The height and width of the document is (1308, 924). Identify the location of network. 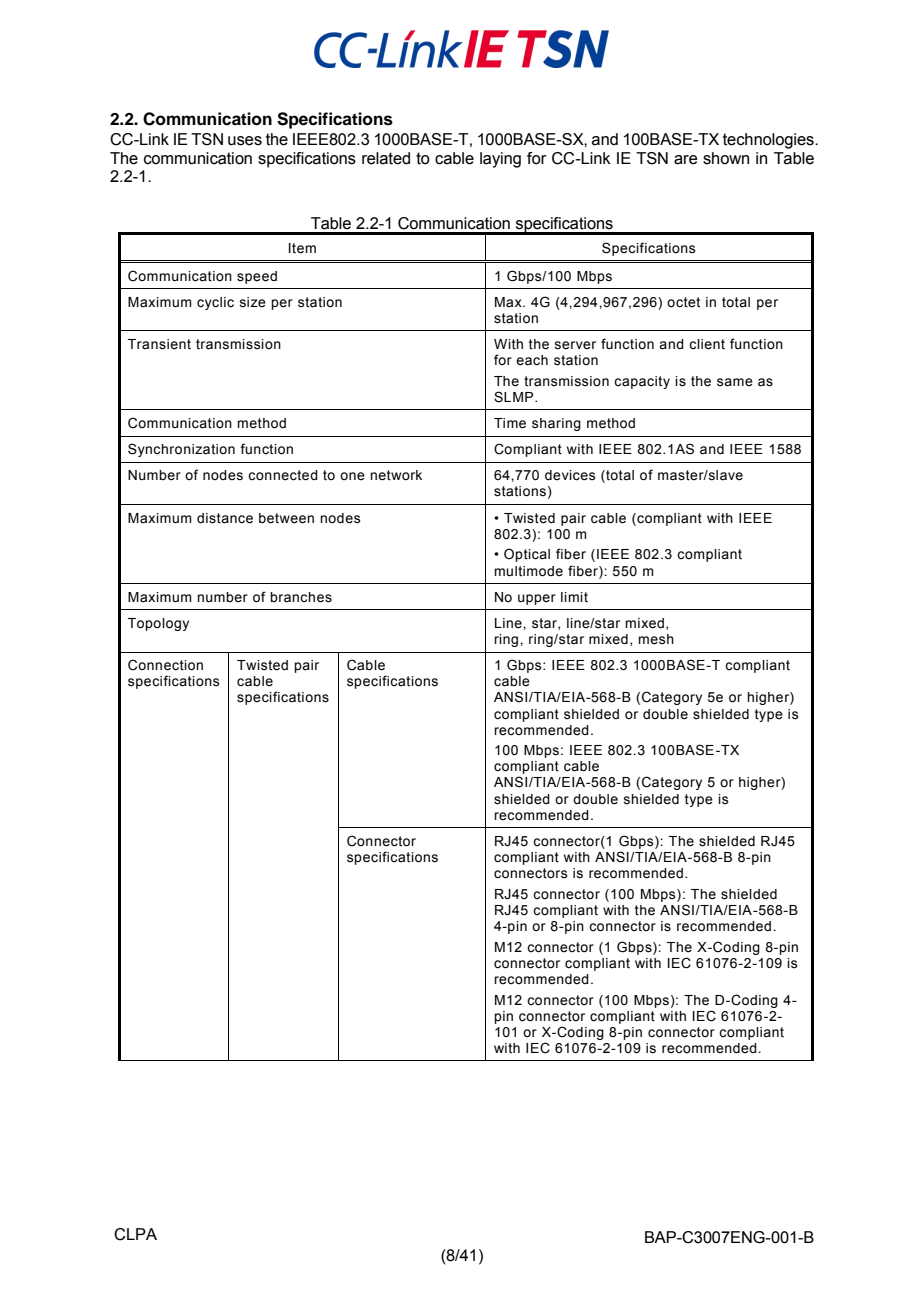
(396, 475).
